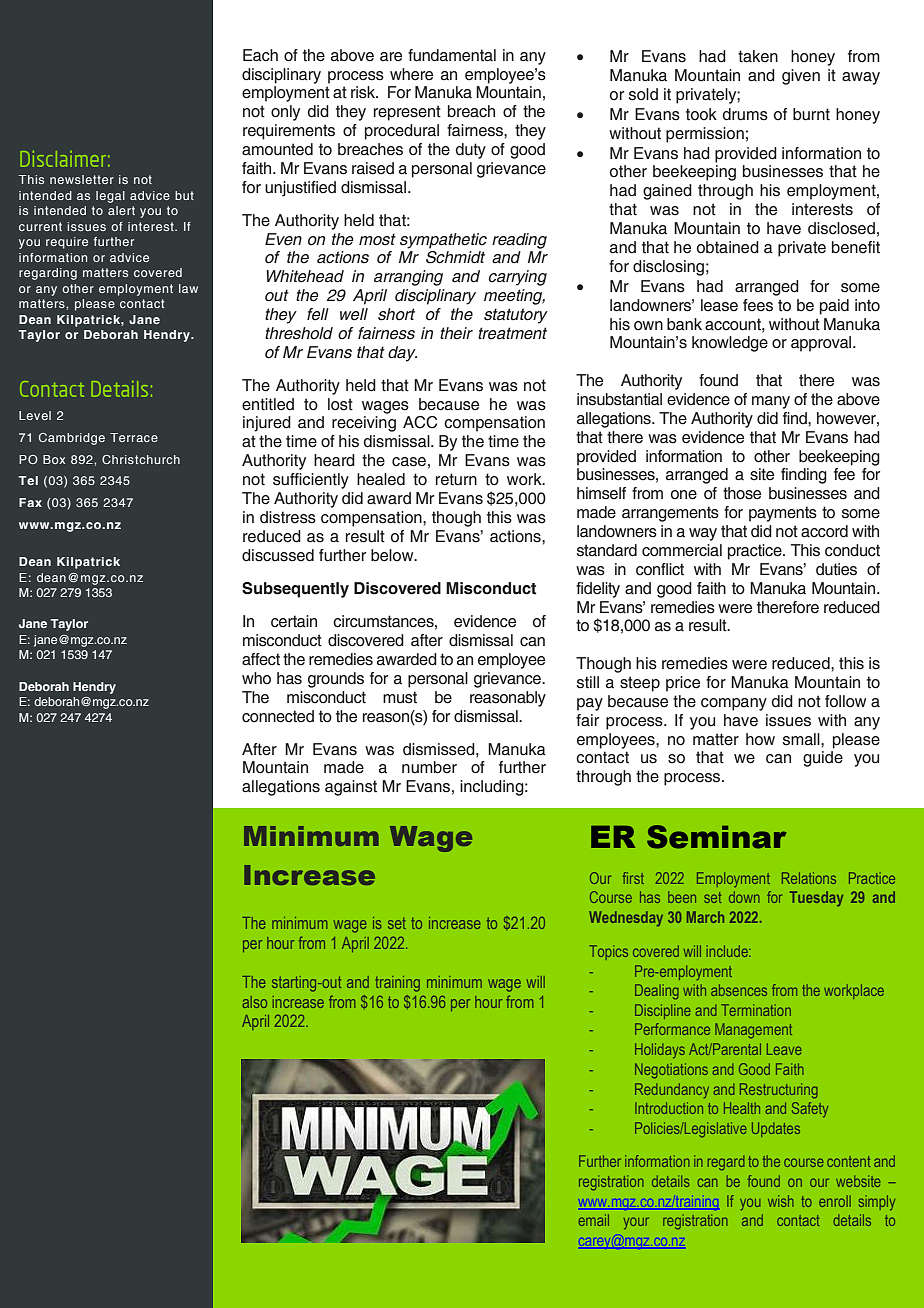  I want to click on Tuesday, so click(816, 899).
